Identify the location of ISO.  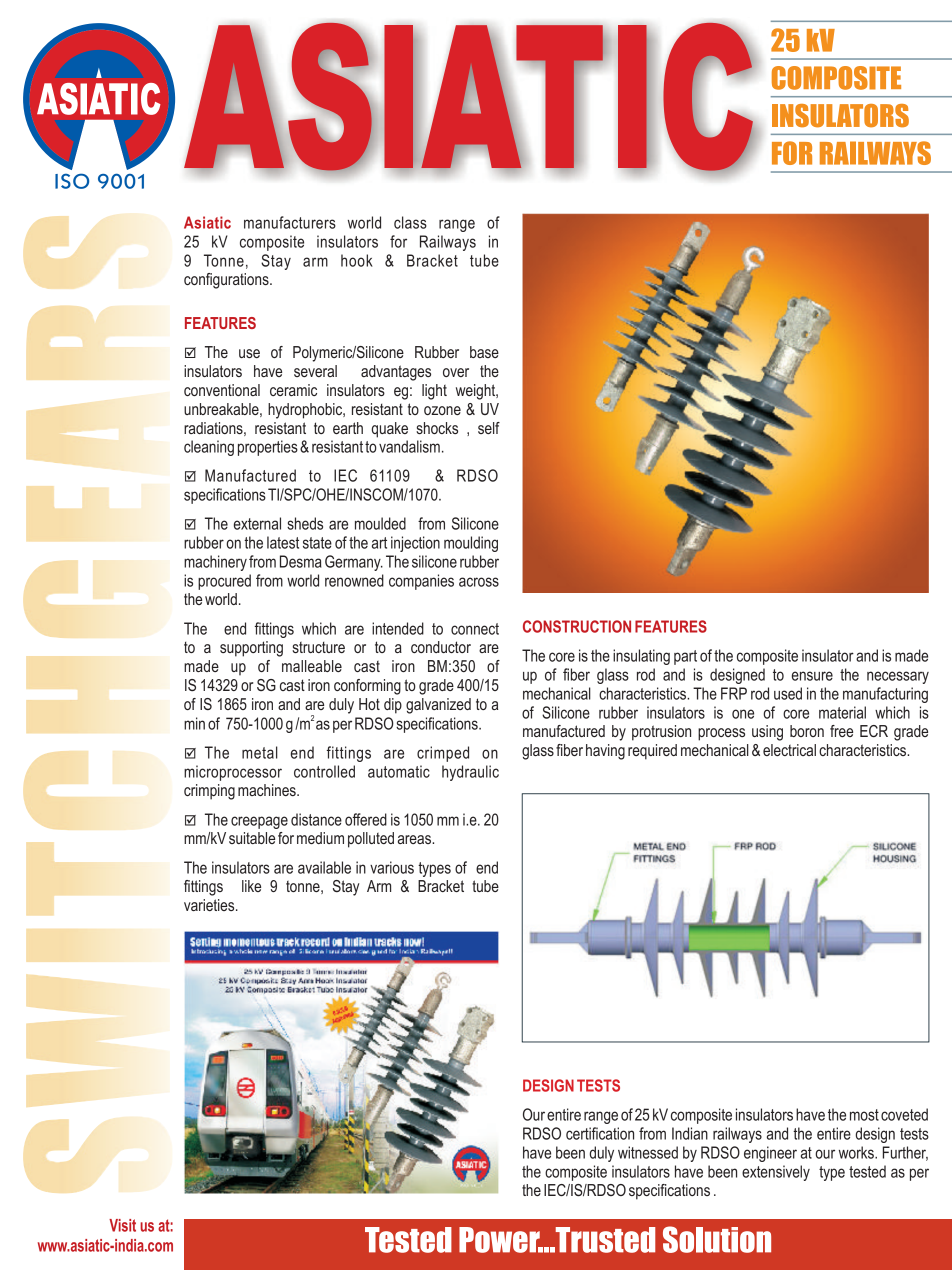
(72, 181).
